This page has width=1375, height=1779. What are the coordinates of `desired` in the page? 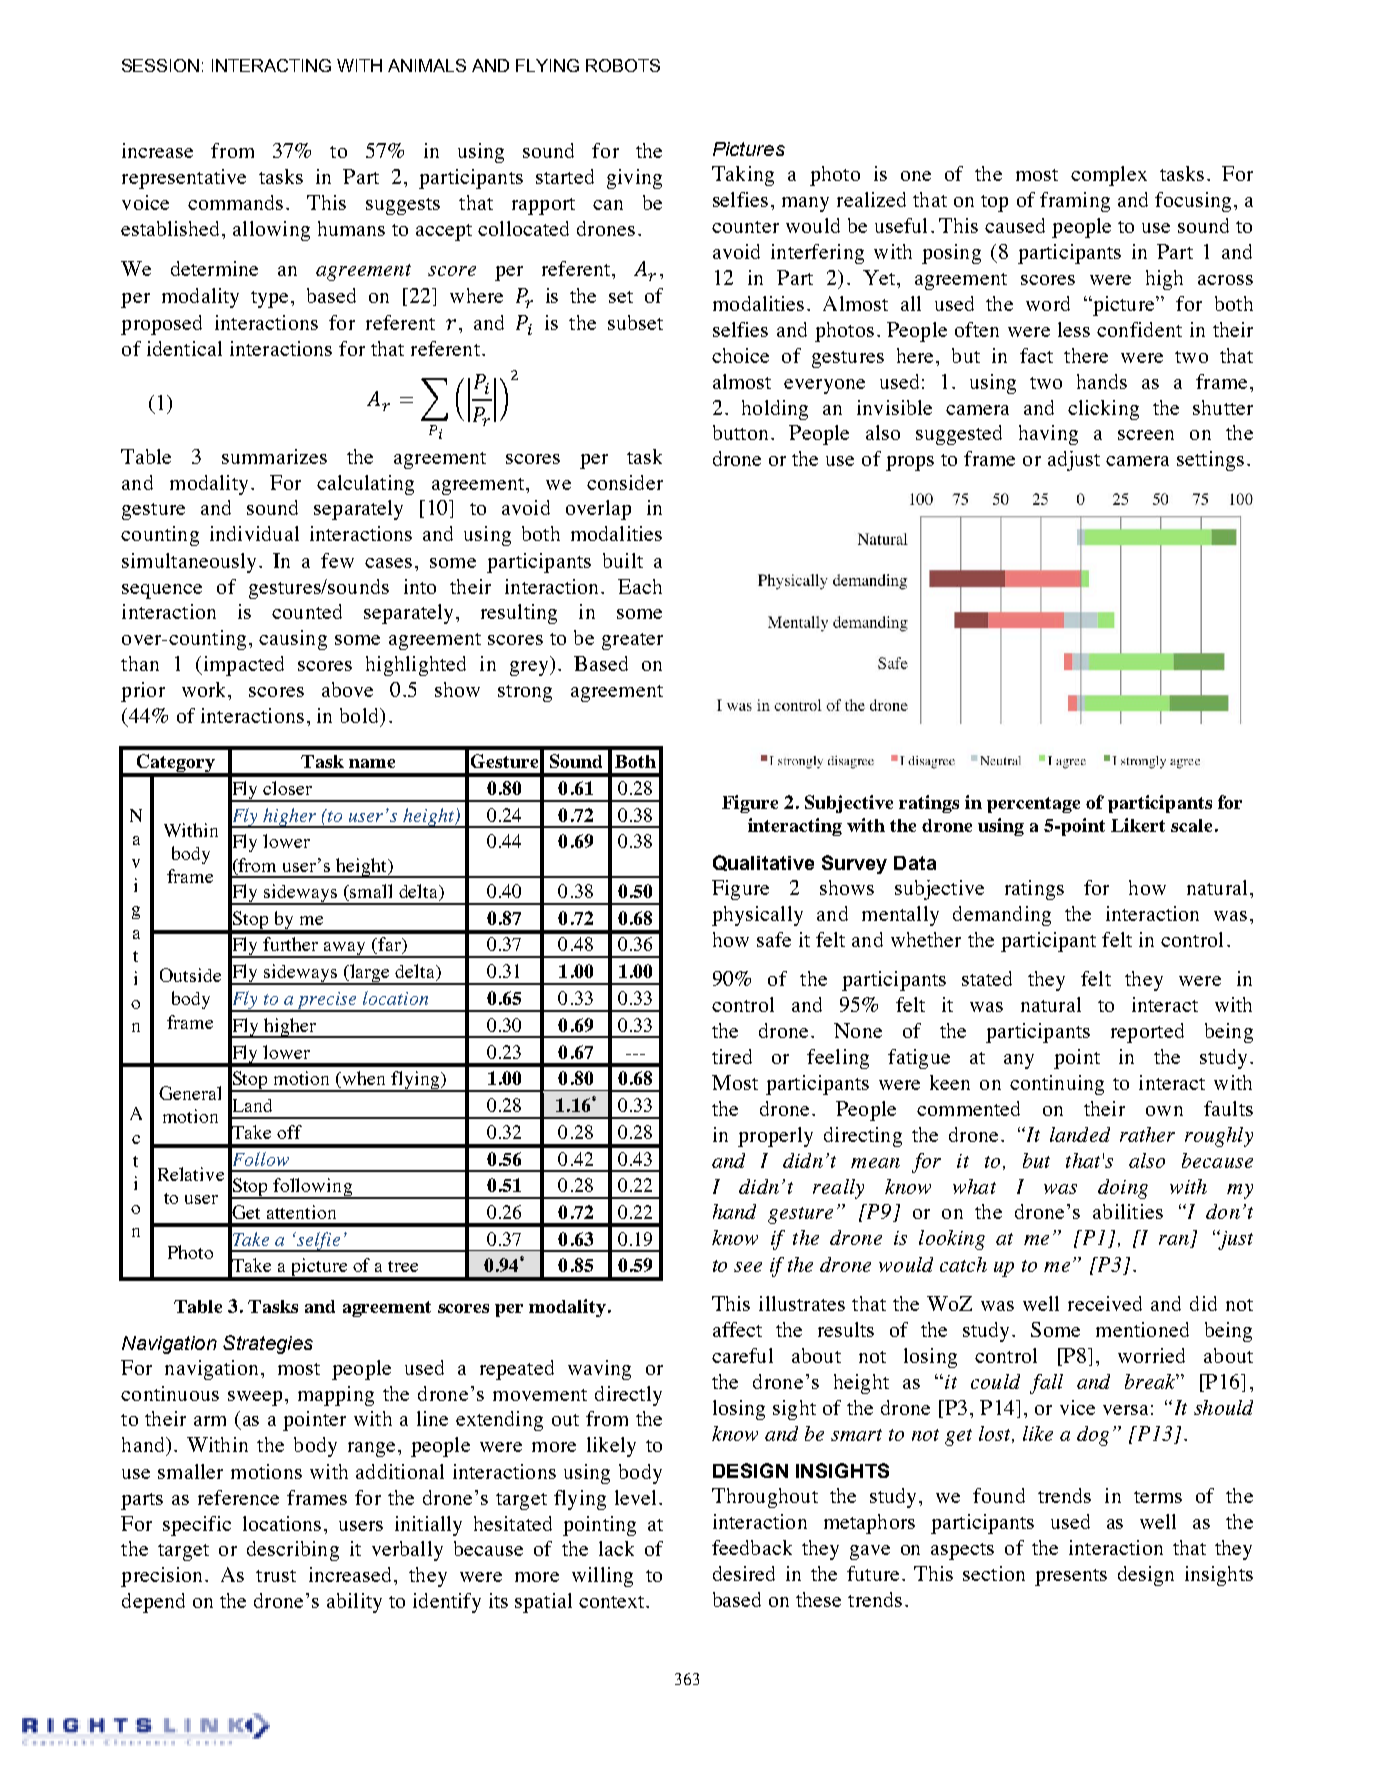 It's located at (744, 1573).
